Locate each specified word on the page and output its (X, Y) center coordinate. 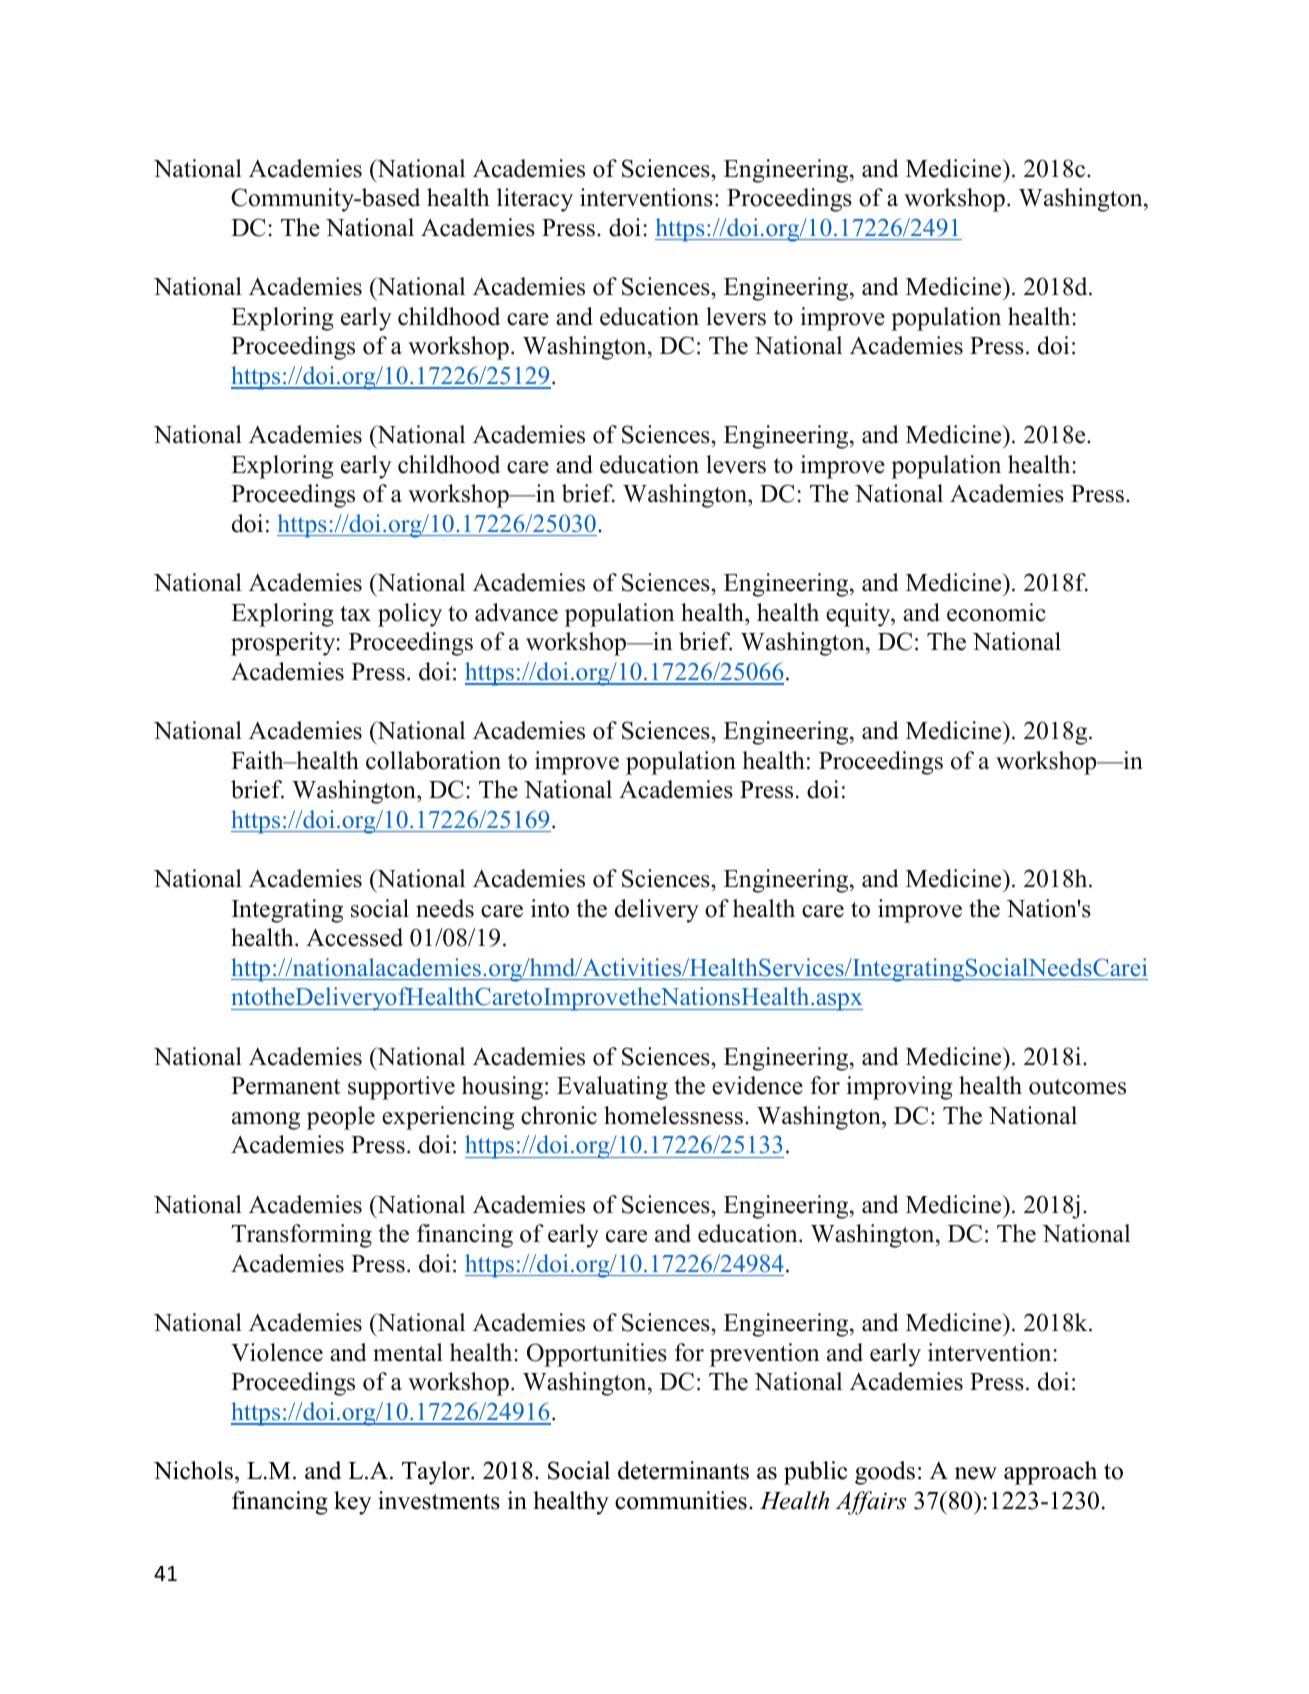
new (976, 1473)
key (353, 1503)
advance (516, 612)
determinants (683, 1470)
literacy (535, 200)
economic (996, 612)
